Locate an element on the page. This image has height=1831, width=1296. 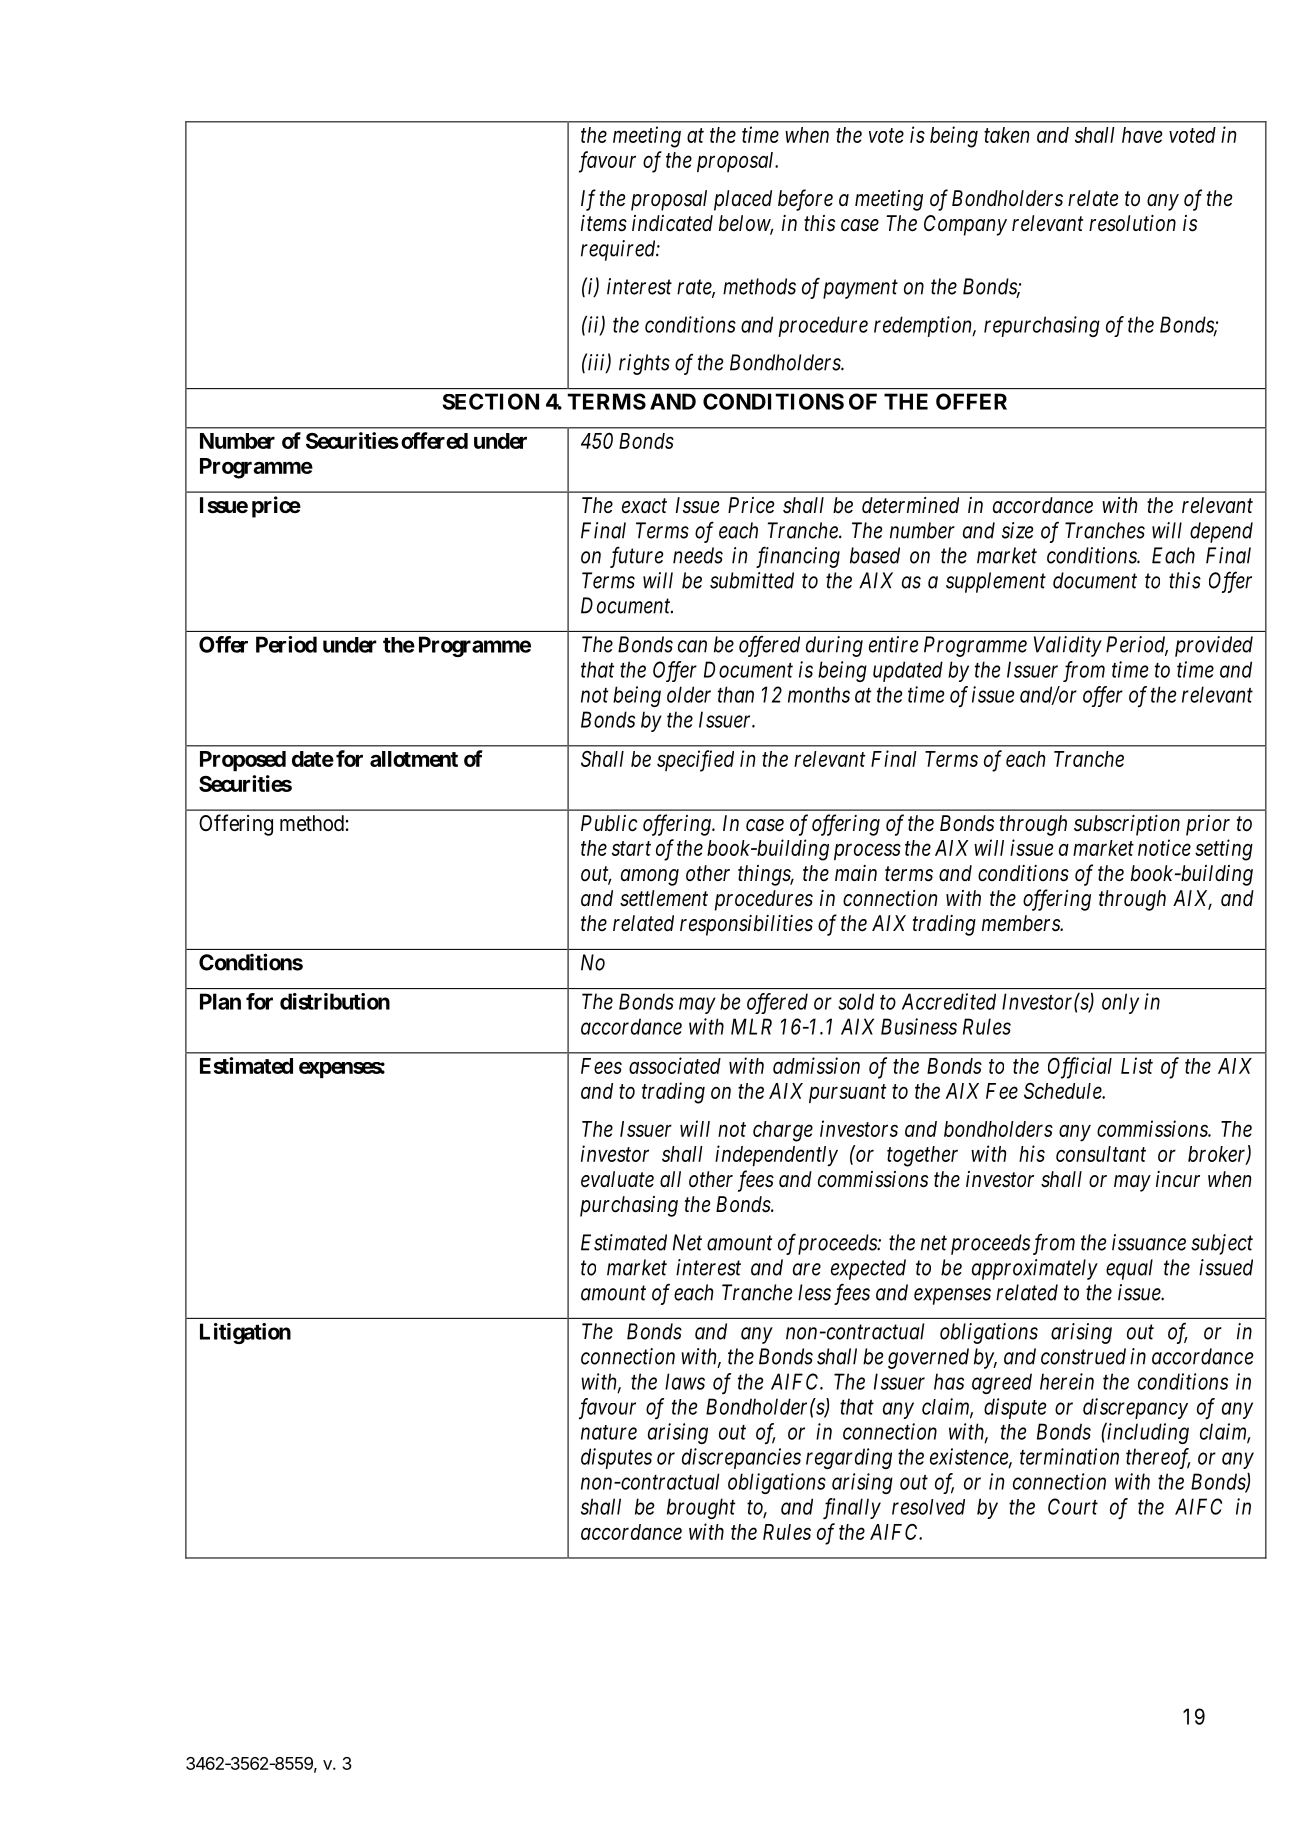
discrepancies is located at coordinates (741, 1458).
